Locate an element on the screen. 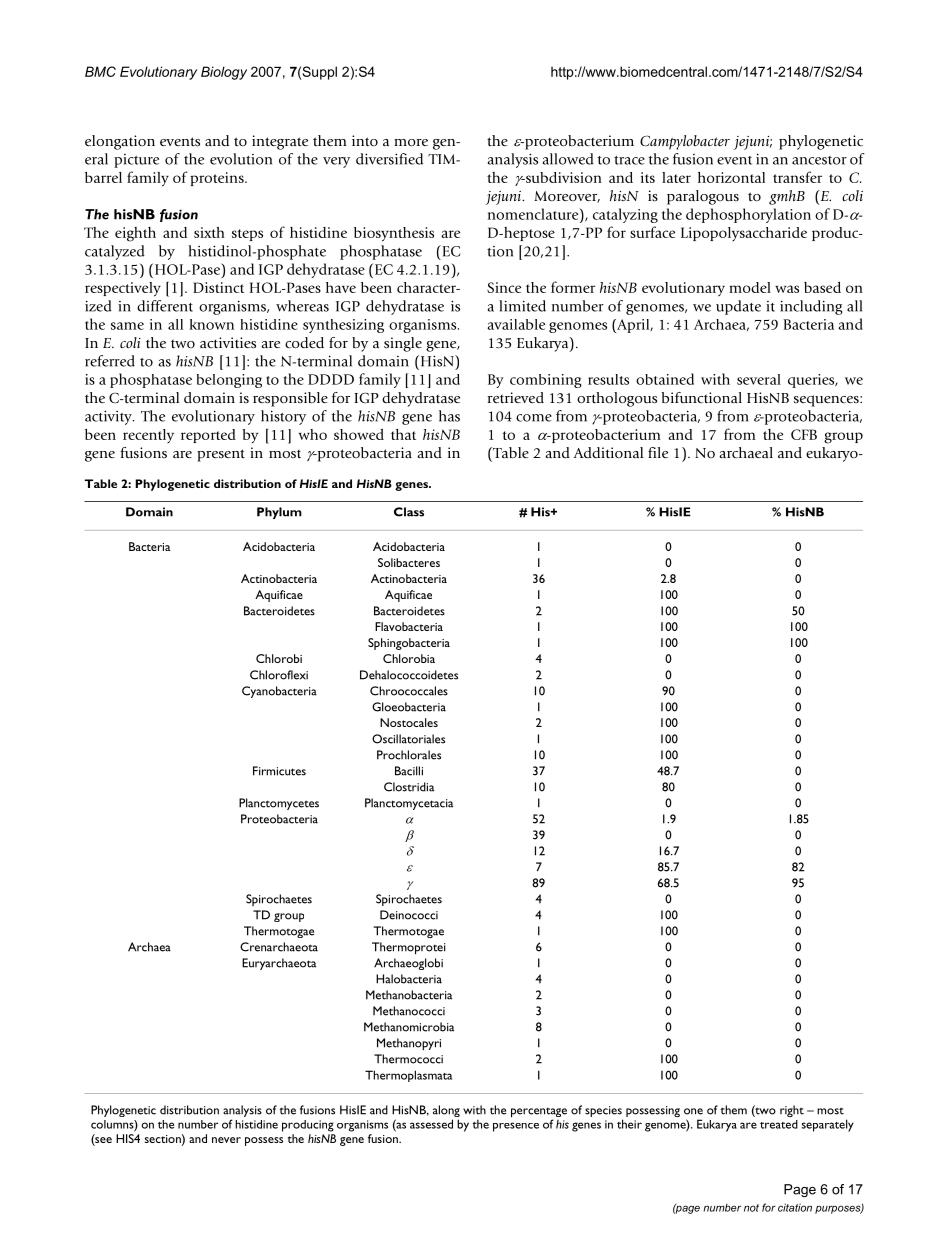  Class is located at coordinates (409, 512).
